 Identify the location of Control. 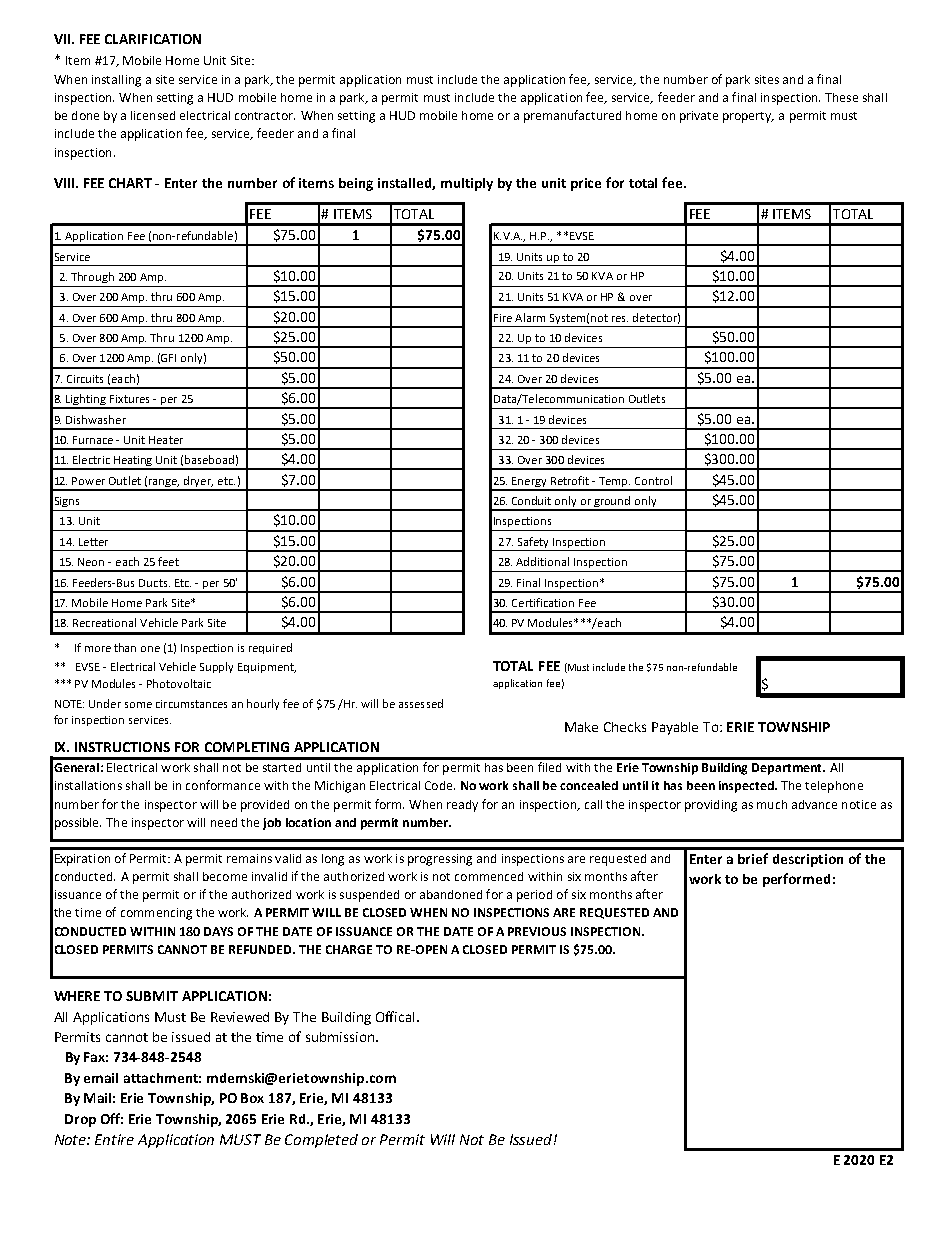
(653, 480).
